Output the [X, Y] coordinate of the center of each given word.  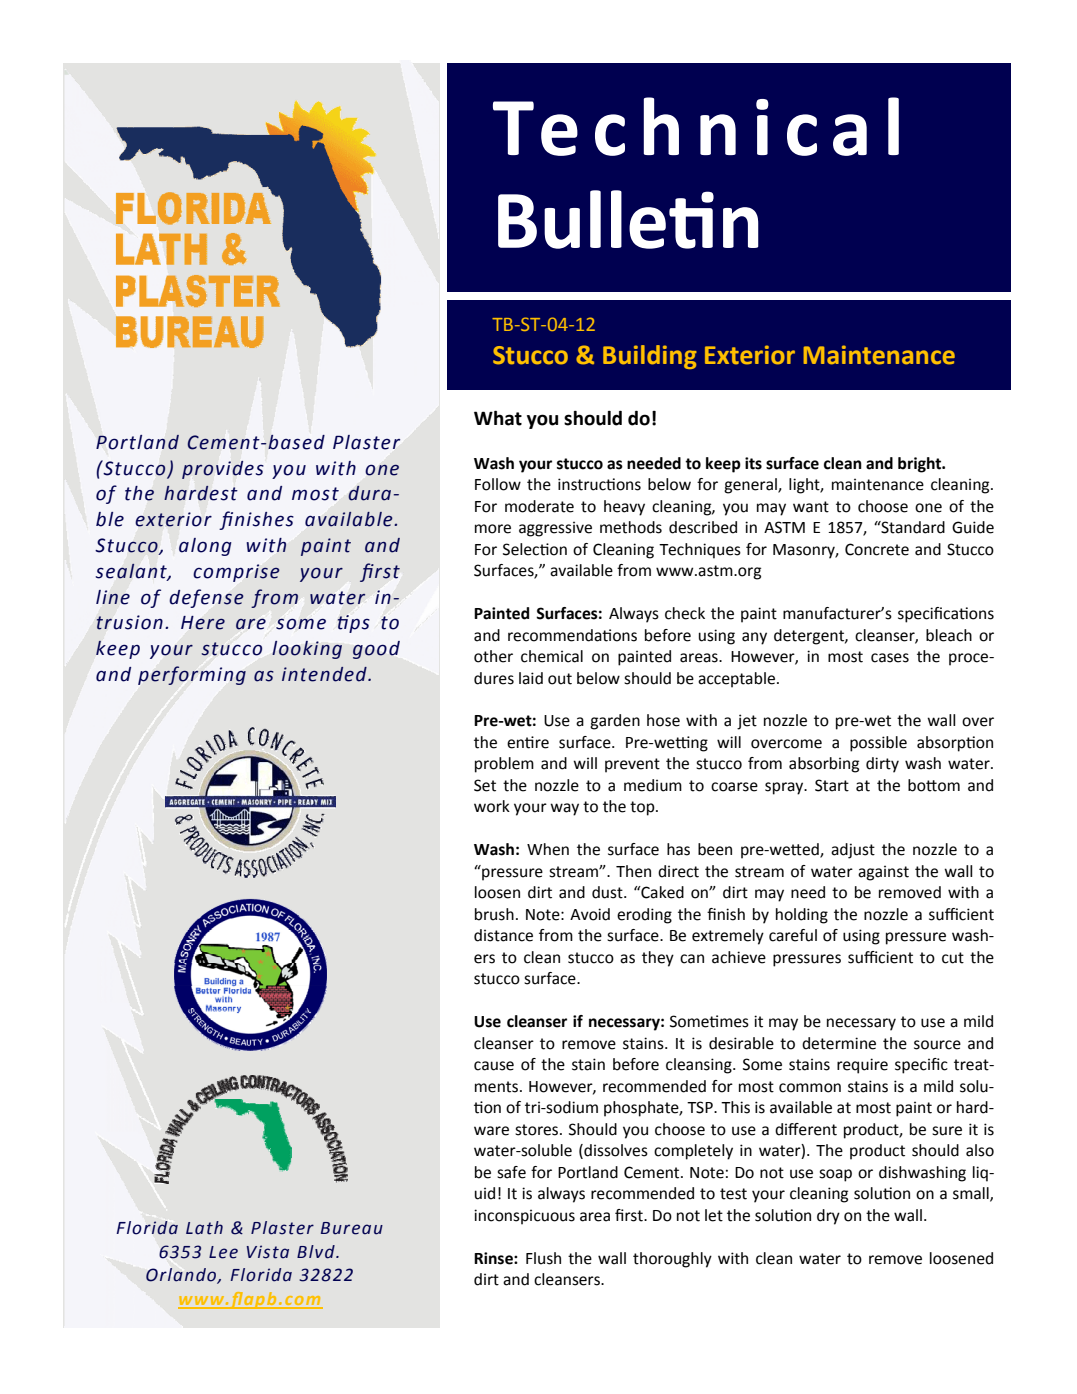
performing [192, 675]
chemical [552, 656]
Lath [204, 1228]
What [498, 418]
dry [828, 1217]
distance [503, 935]
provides [223, 470]
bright [921, 465]
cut [953, 958]
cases [890, 658]
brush [494, 914]
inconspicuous [524, 1217]
